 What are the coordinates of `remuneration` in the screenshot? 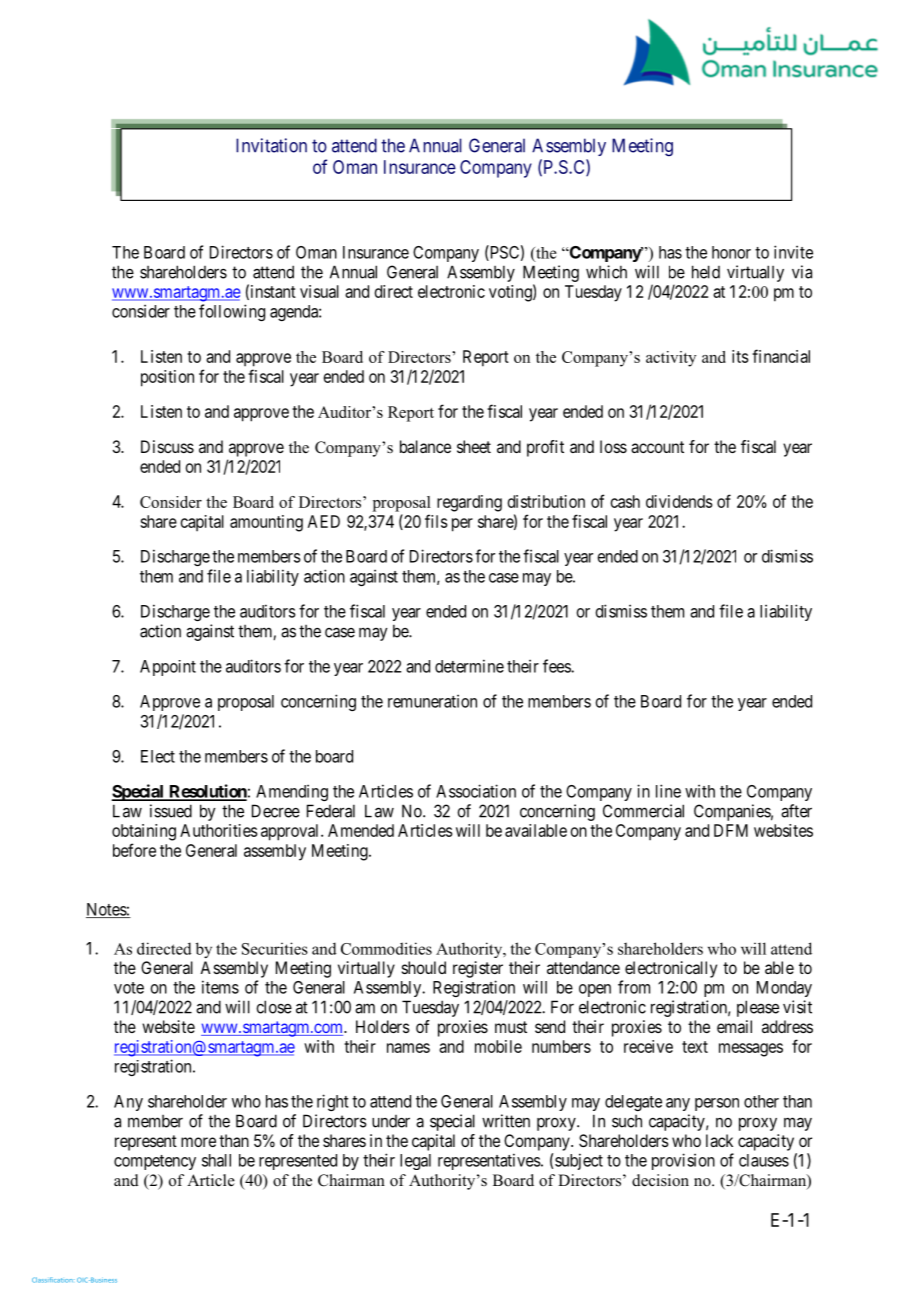 It's located at (432, 701).
